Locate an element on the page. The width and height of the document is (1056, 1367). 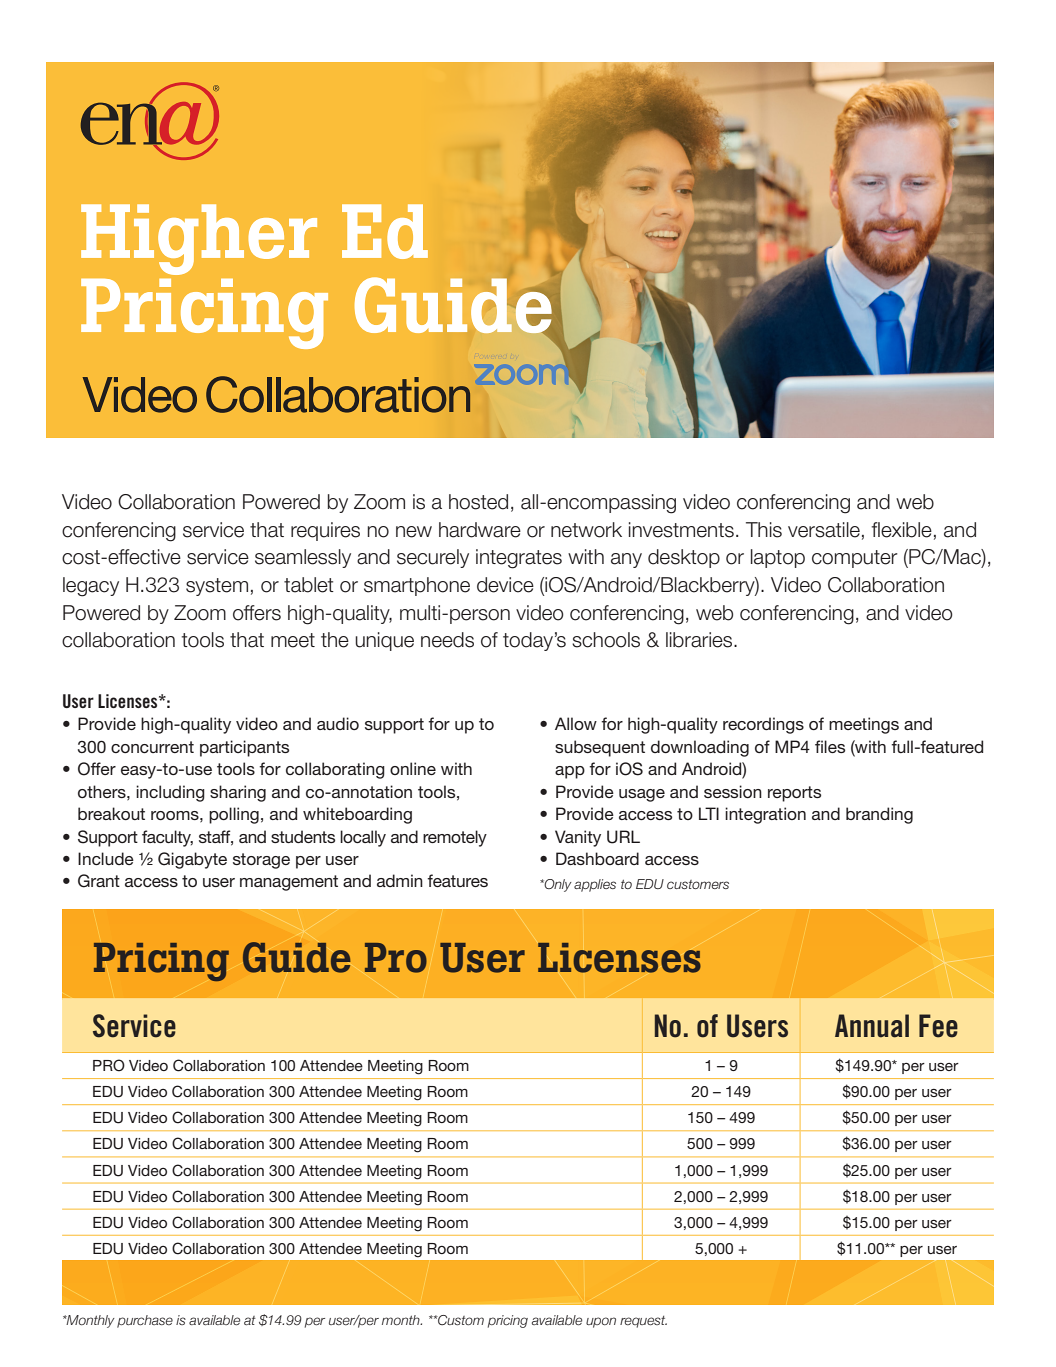
system is located at coordinates (217, 587).
